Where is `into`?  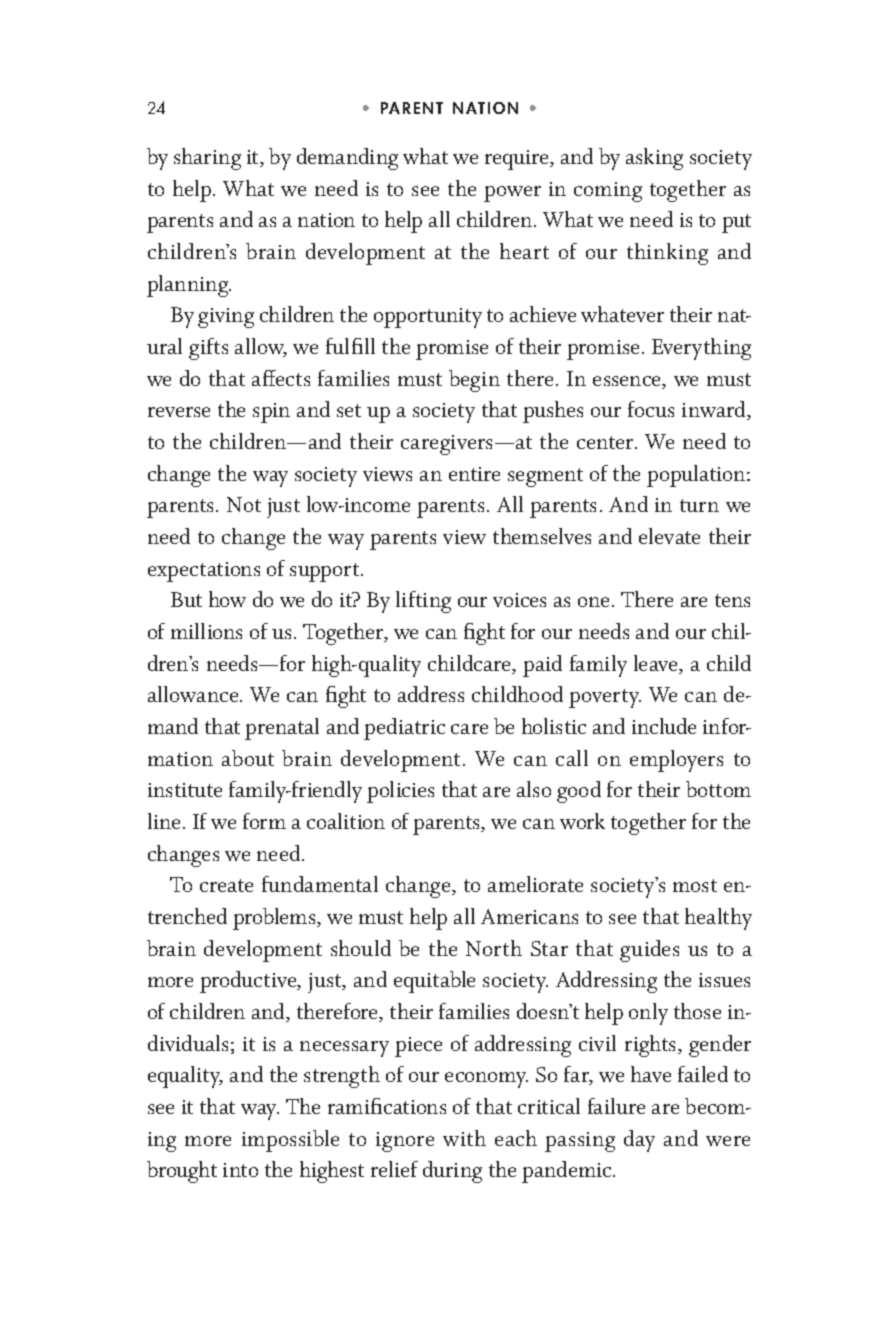
into is located at coordinates (240, 1170).
